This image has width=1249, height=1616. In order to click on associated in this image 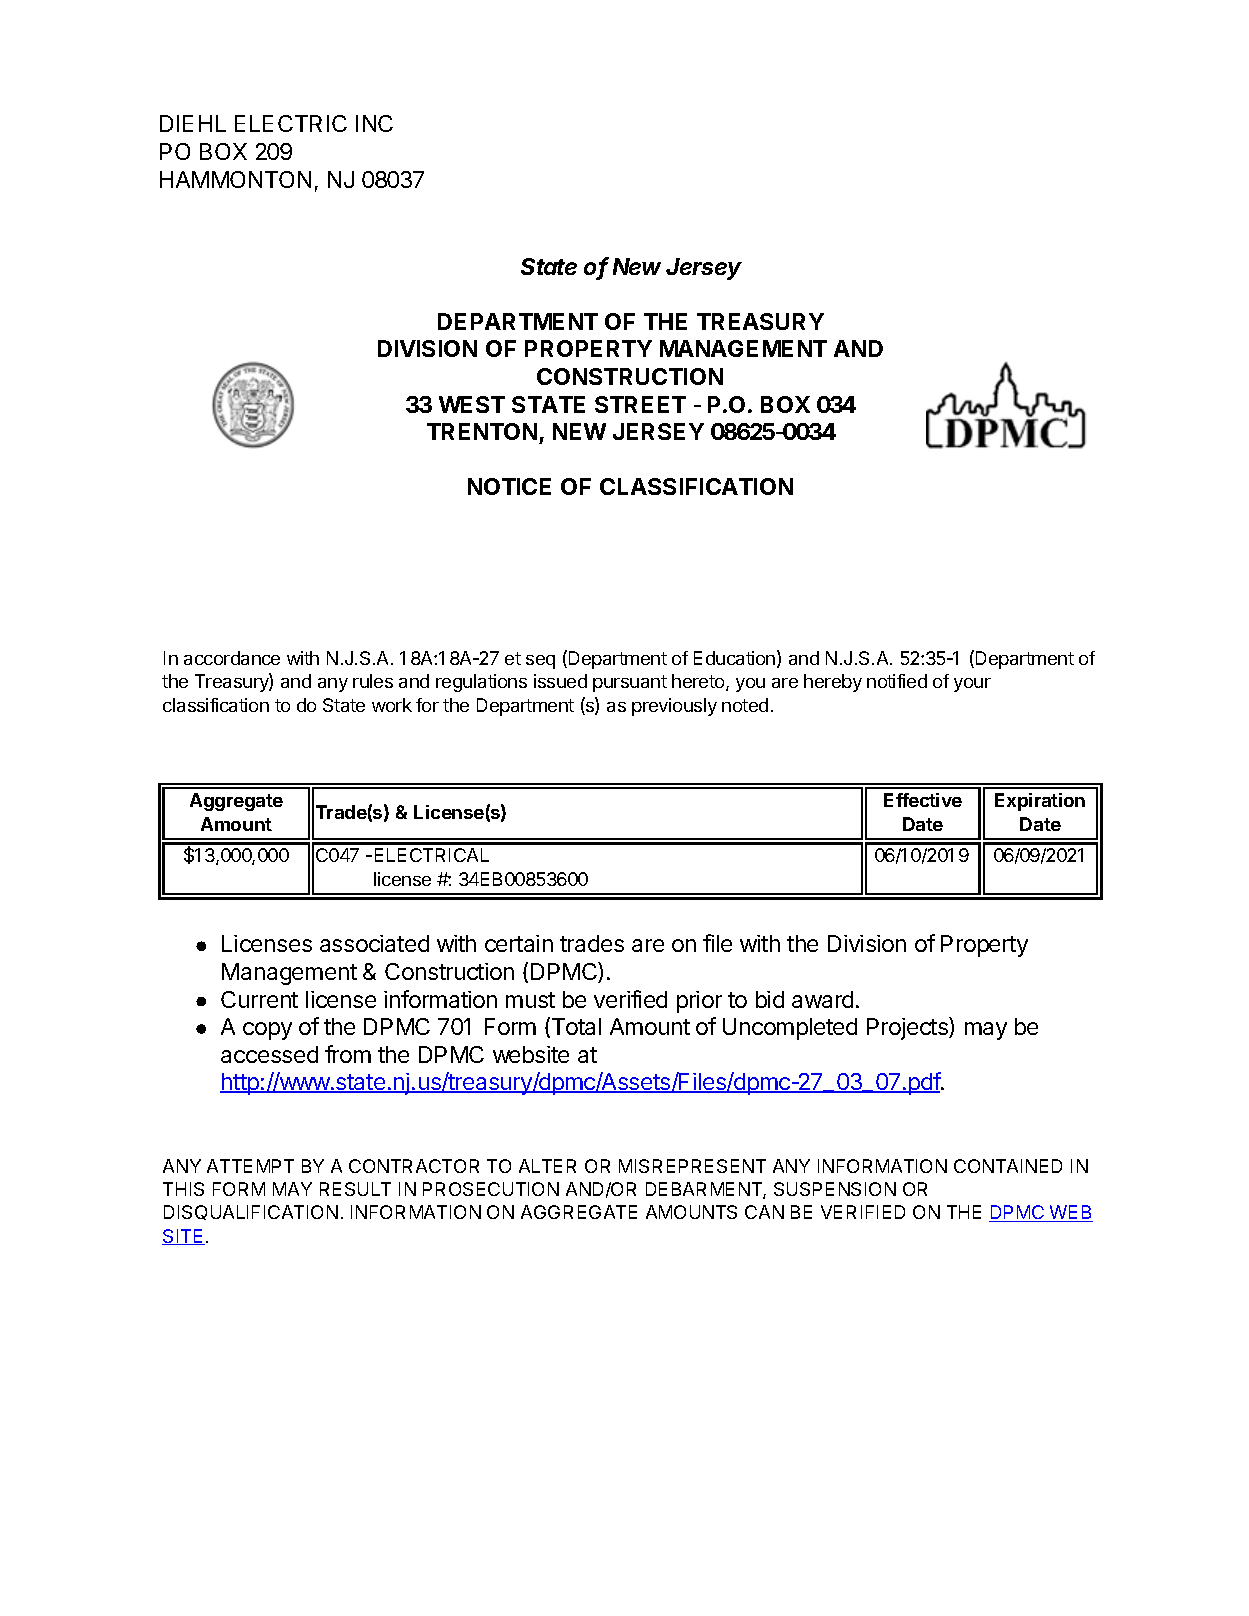, I will do `click(374, 943)`.
